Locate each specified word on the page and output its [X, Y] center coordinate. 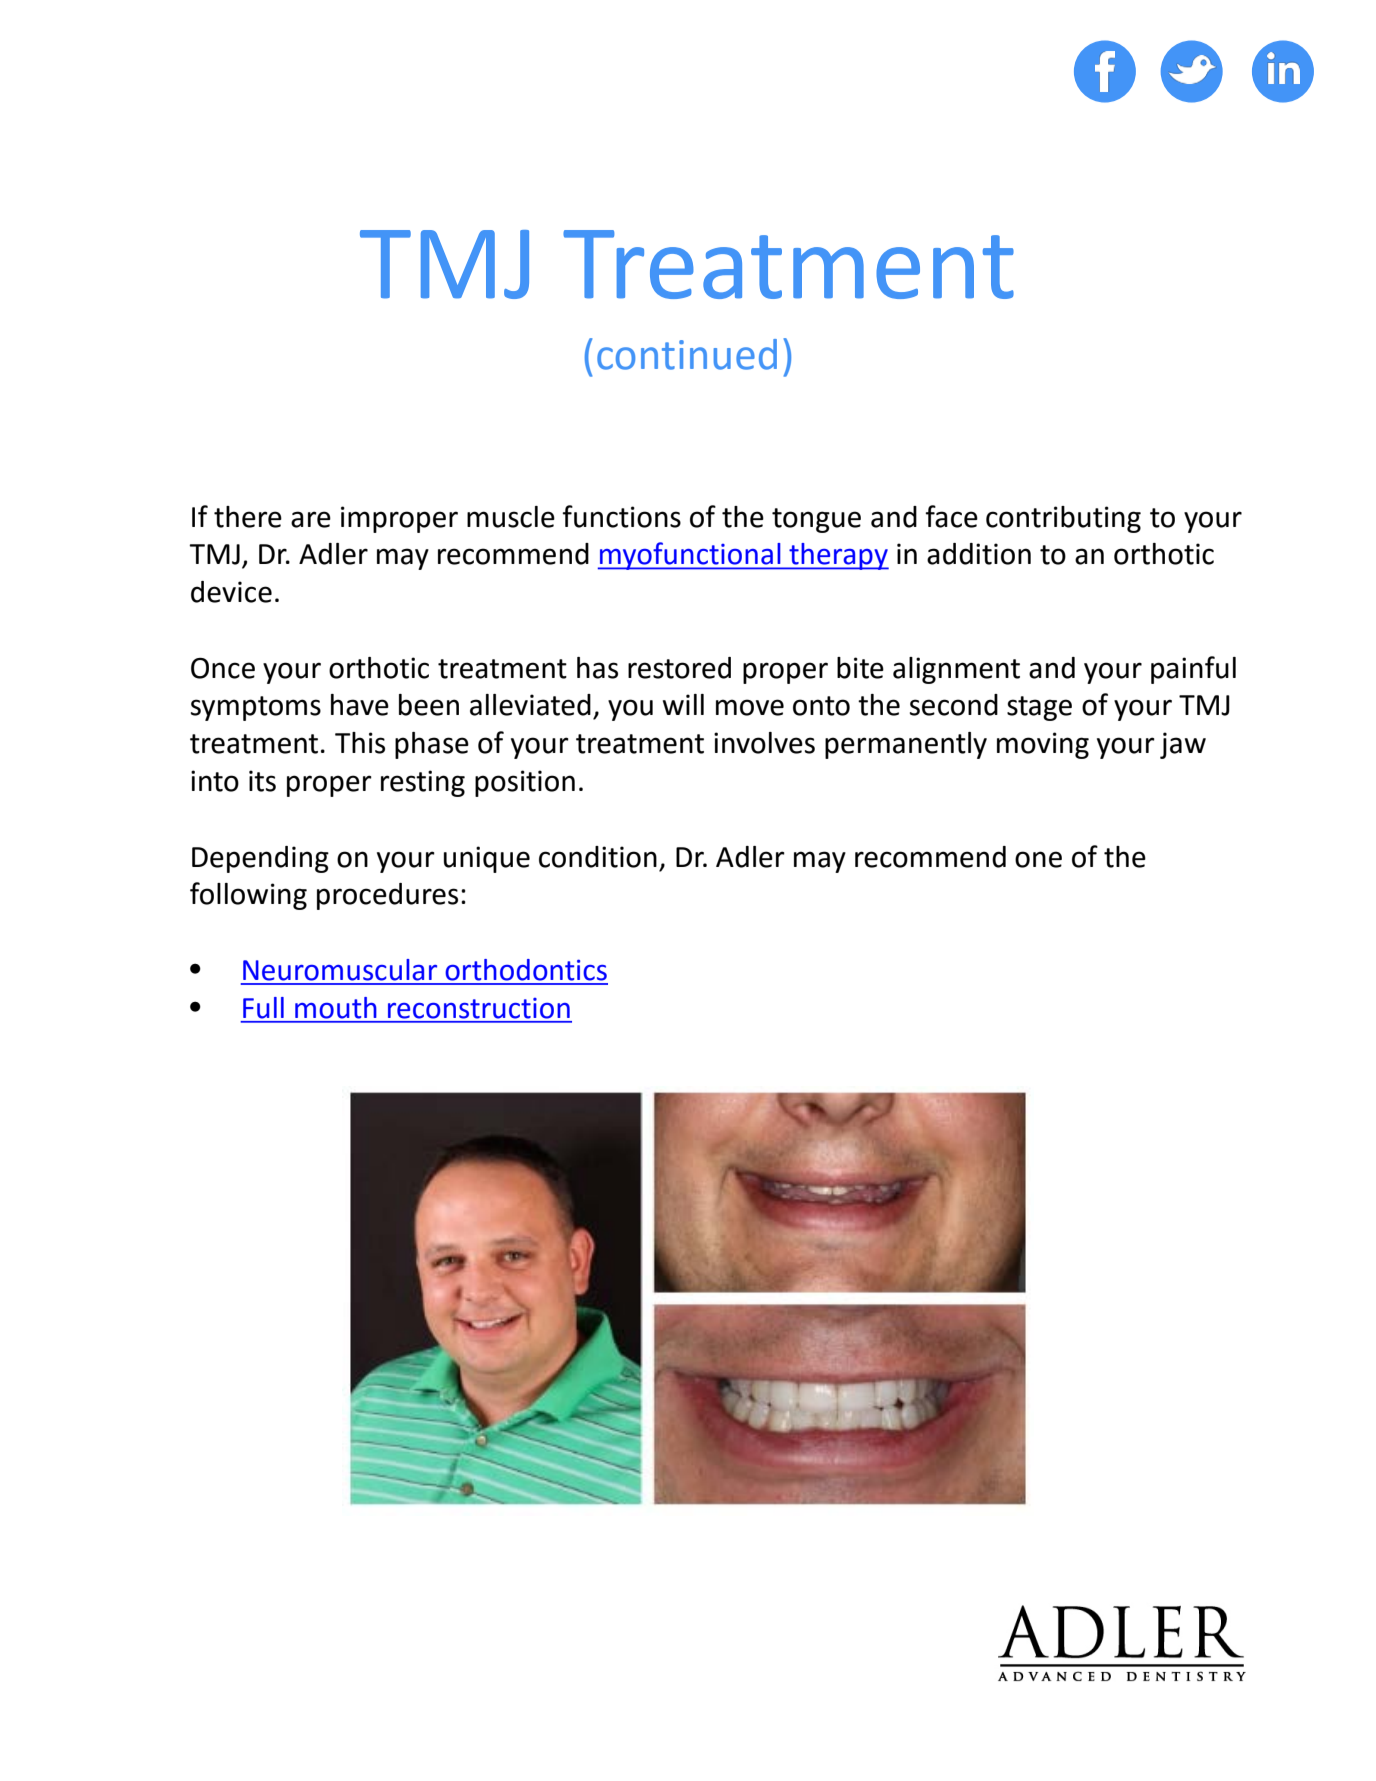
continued [687, 354]
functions [621, 516]
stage [1039, 708]
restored [679, 668]
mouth [335, 1008]
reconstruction [479, 1008]
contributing [1063, 519]
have [360, 705]
